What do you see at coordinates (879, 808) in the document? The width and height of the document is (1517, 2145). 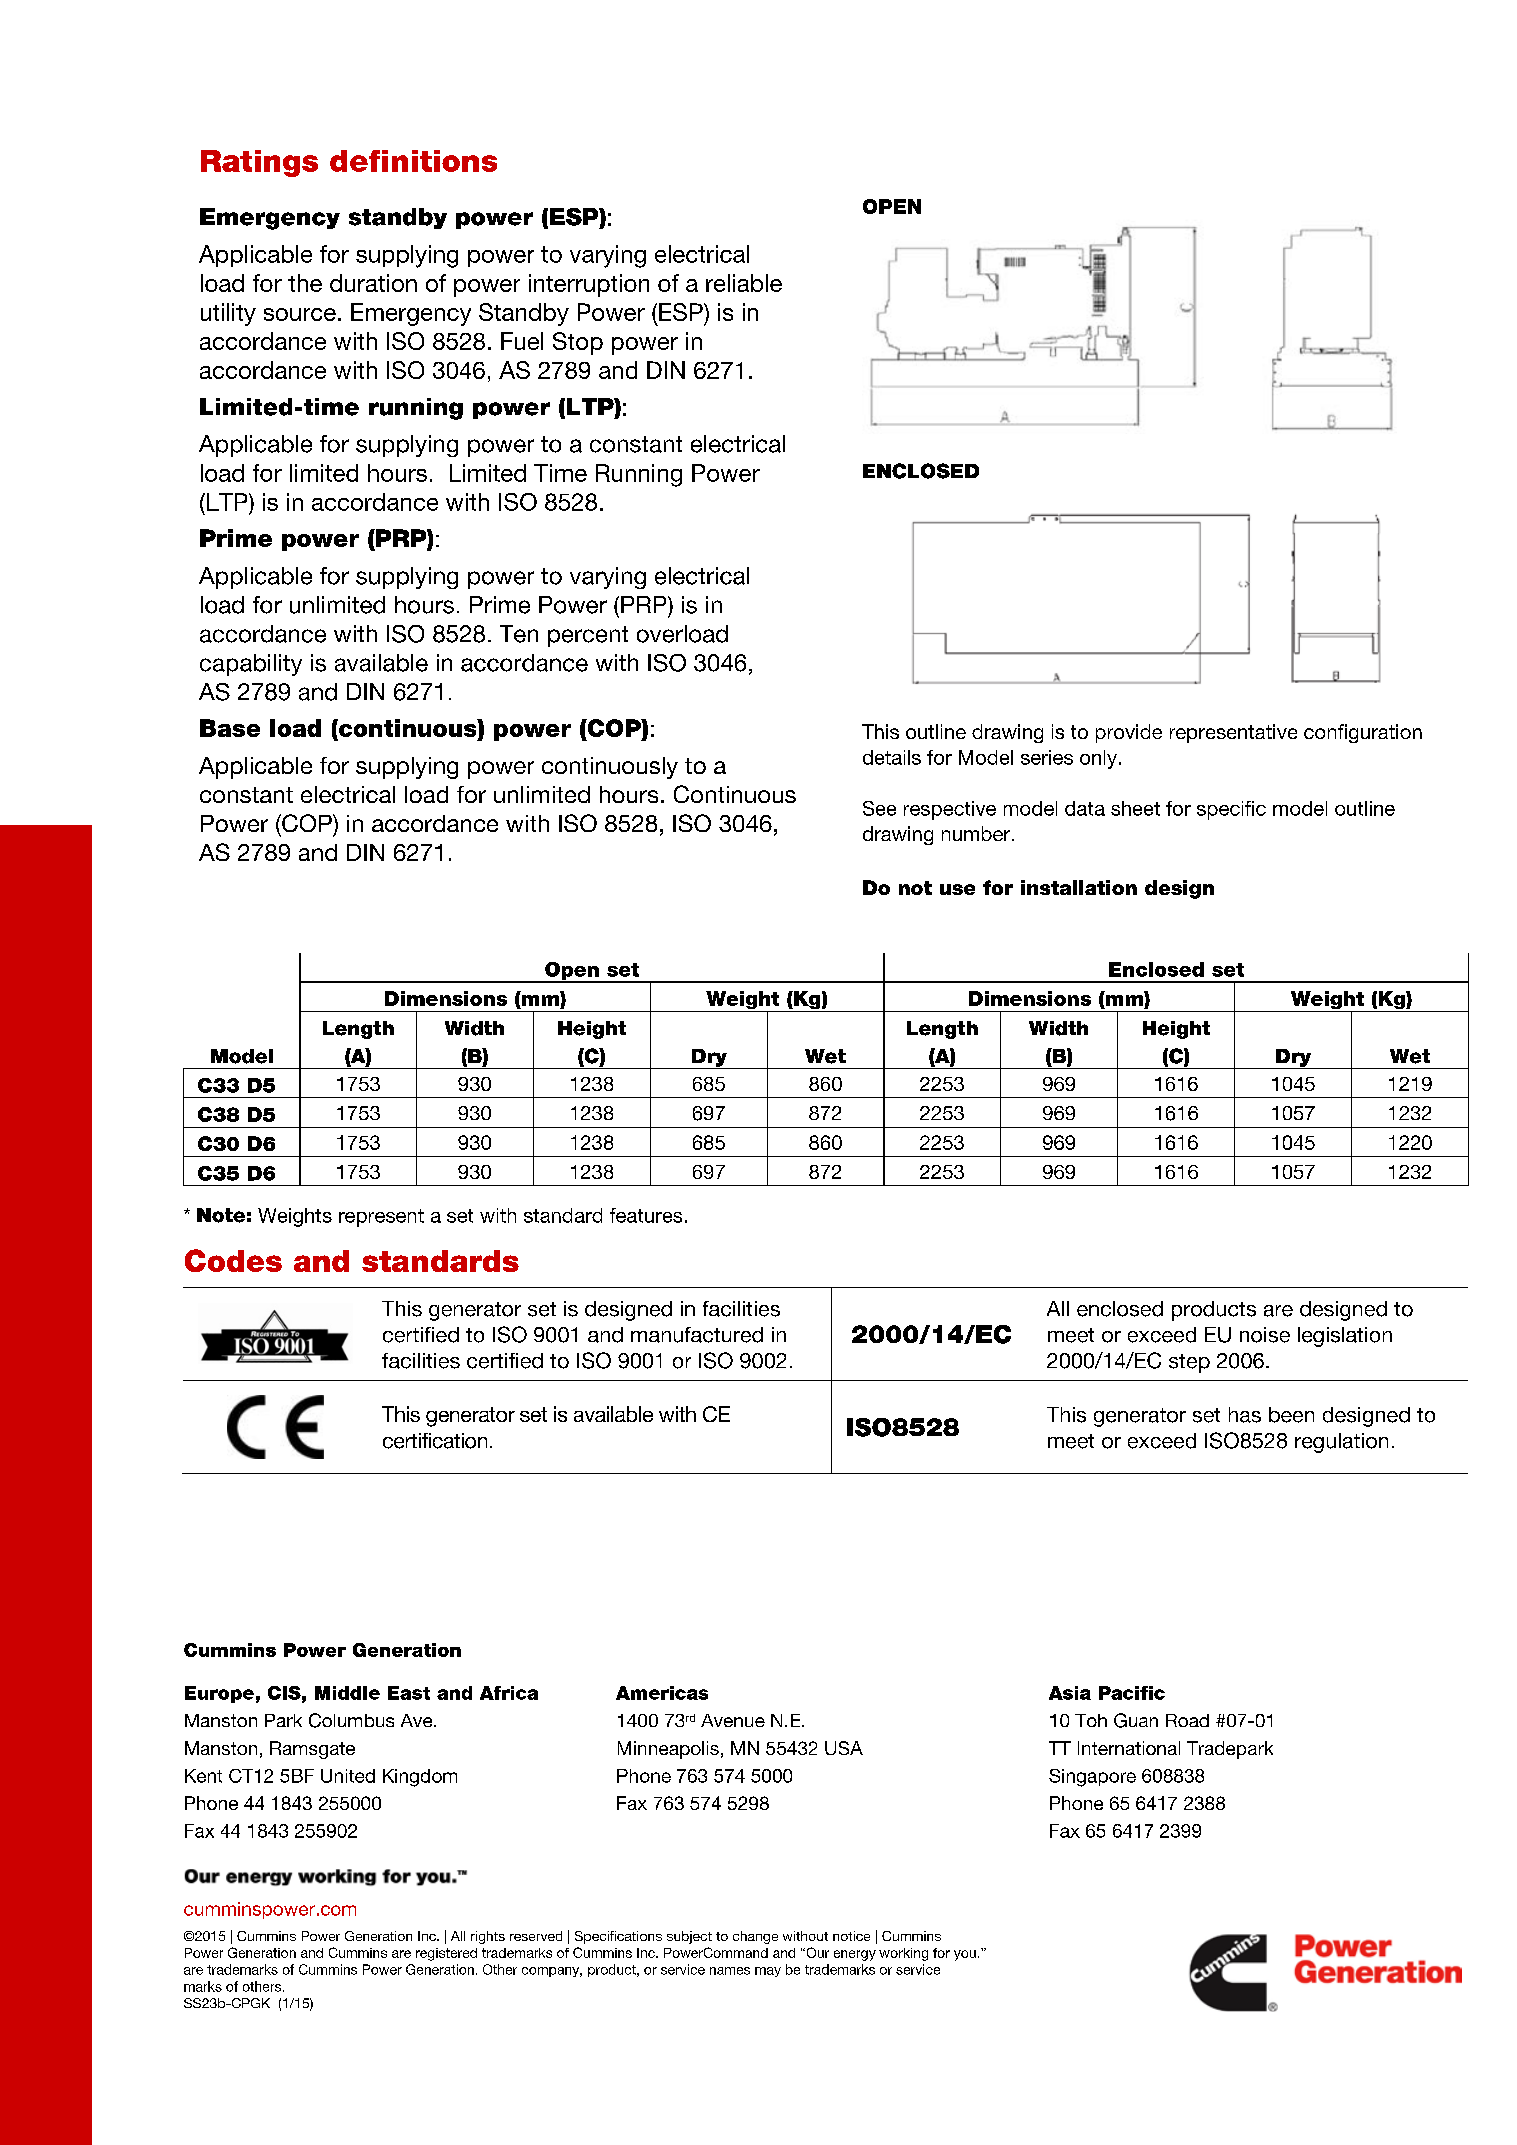 I see `See` at bounding box center [879, 808].
